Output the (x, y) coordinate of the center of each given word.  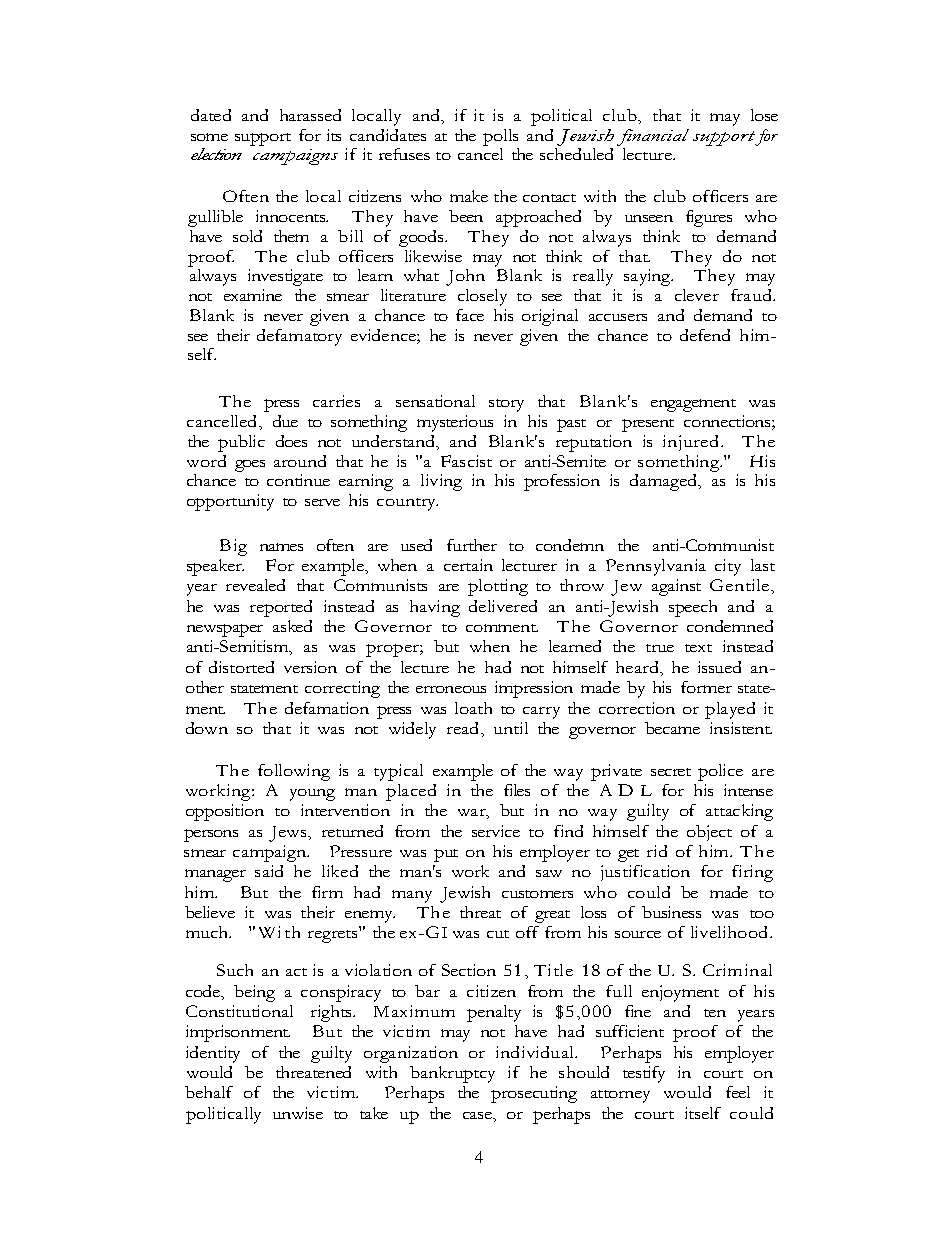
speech (693, 608)
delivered (503, 606)
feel (738, 1092)
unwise (298, 1113)
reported (281, 608)
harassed (310, 115)
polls (500, 137)
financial (653, 137)
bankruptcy (452, 1074)
